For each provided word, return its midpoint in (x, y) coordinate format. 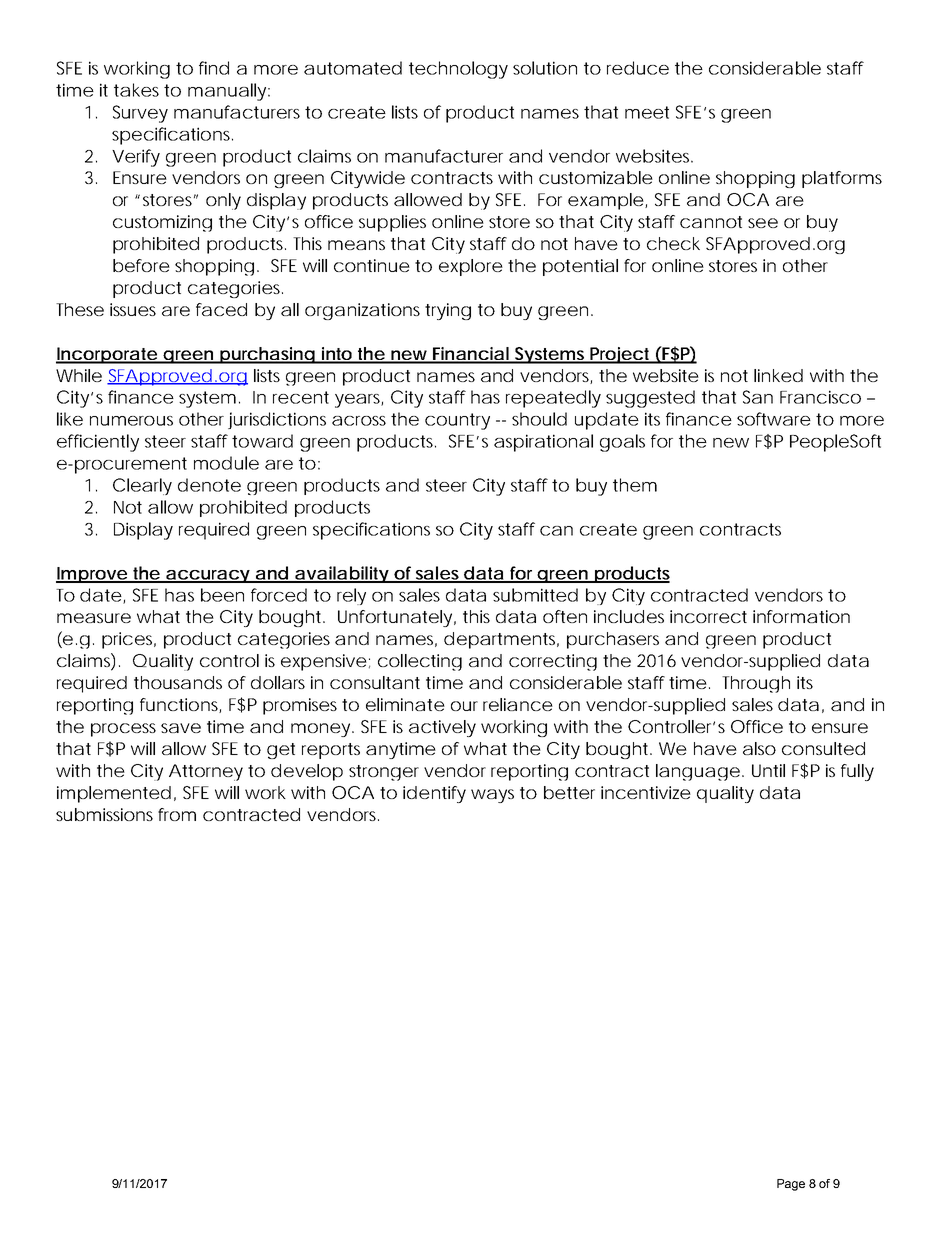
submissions (104, 814)
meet (647, 112)
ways (492, 796)
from (177, 814)
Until (768, 770)
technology (458, 70)
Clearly (142, 486)
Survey (140, 114)
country (457, 421)
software (774, 419)
